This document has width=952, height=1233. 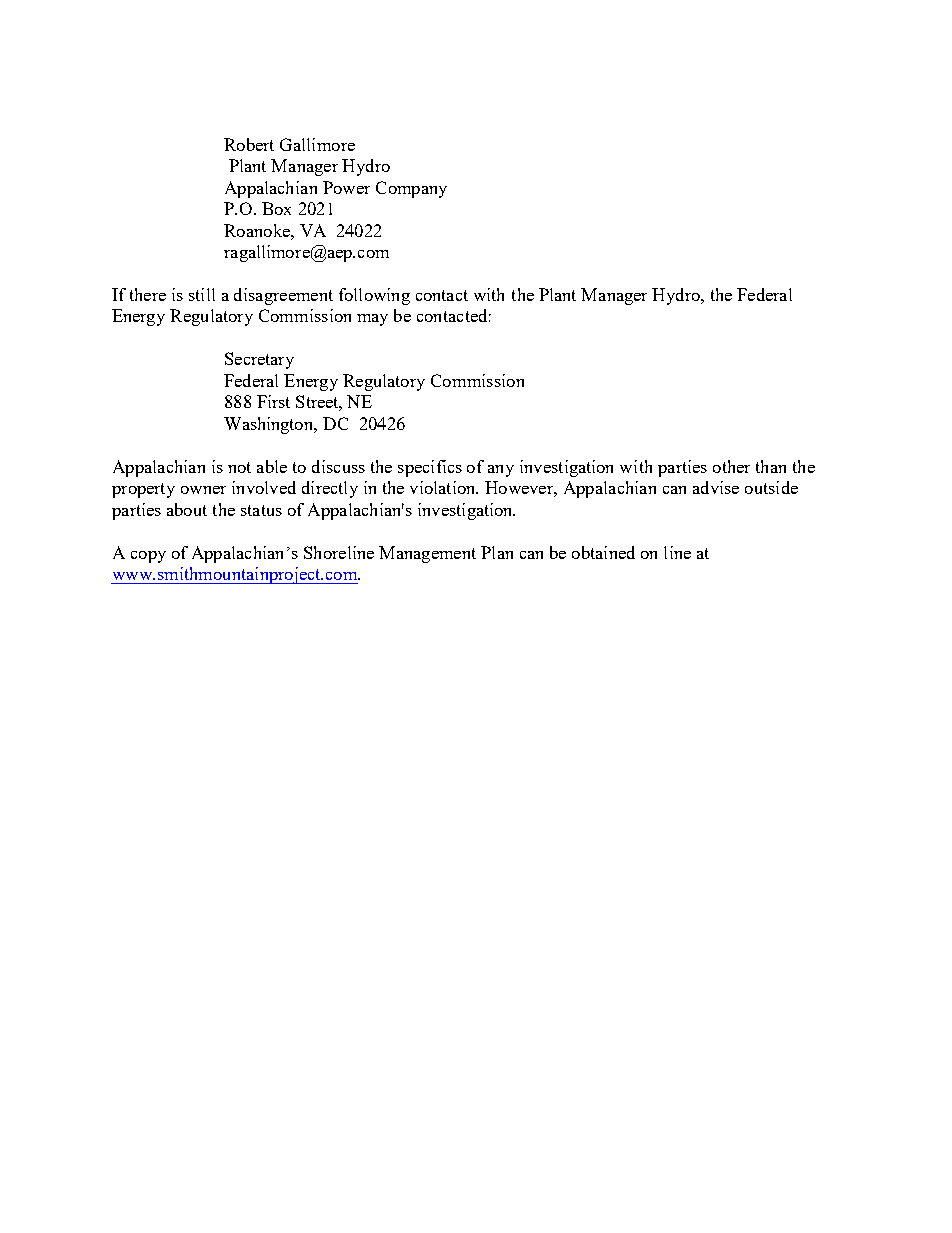 I want to click on may, so click(x=372, y=320).
